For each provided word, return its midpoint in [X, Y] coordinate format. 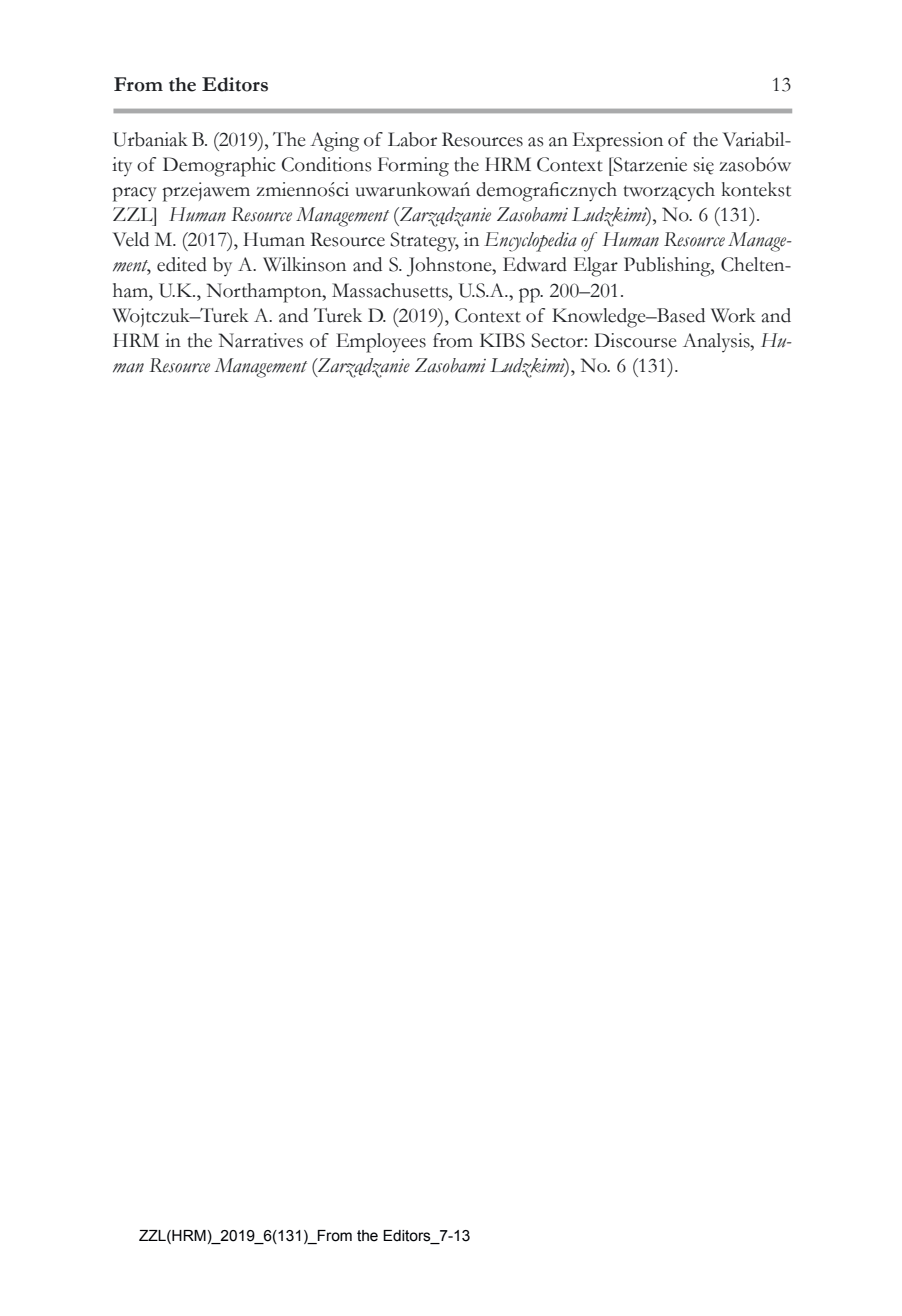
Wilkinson [304, 264]
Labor [412, 139]
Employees [381, 343]
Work [733, 315]
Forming [413, 167]
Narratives [261, 340]
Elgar [596, 267]
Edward [535, 264]
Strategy [424, 242]
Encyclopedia [530, 242]
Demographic [219, 167]
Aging [334, 142]
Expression [618, 142]
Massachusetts [391, 290]
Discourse [635, 340]
